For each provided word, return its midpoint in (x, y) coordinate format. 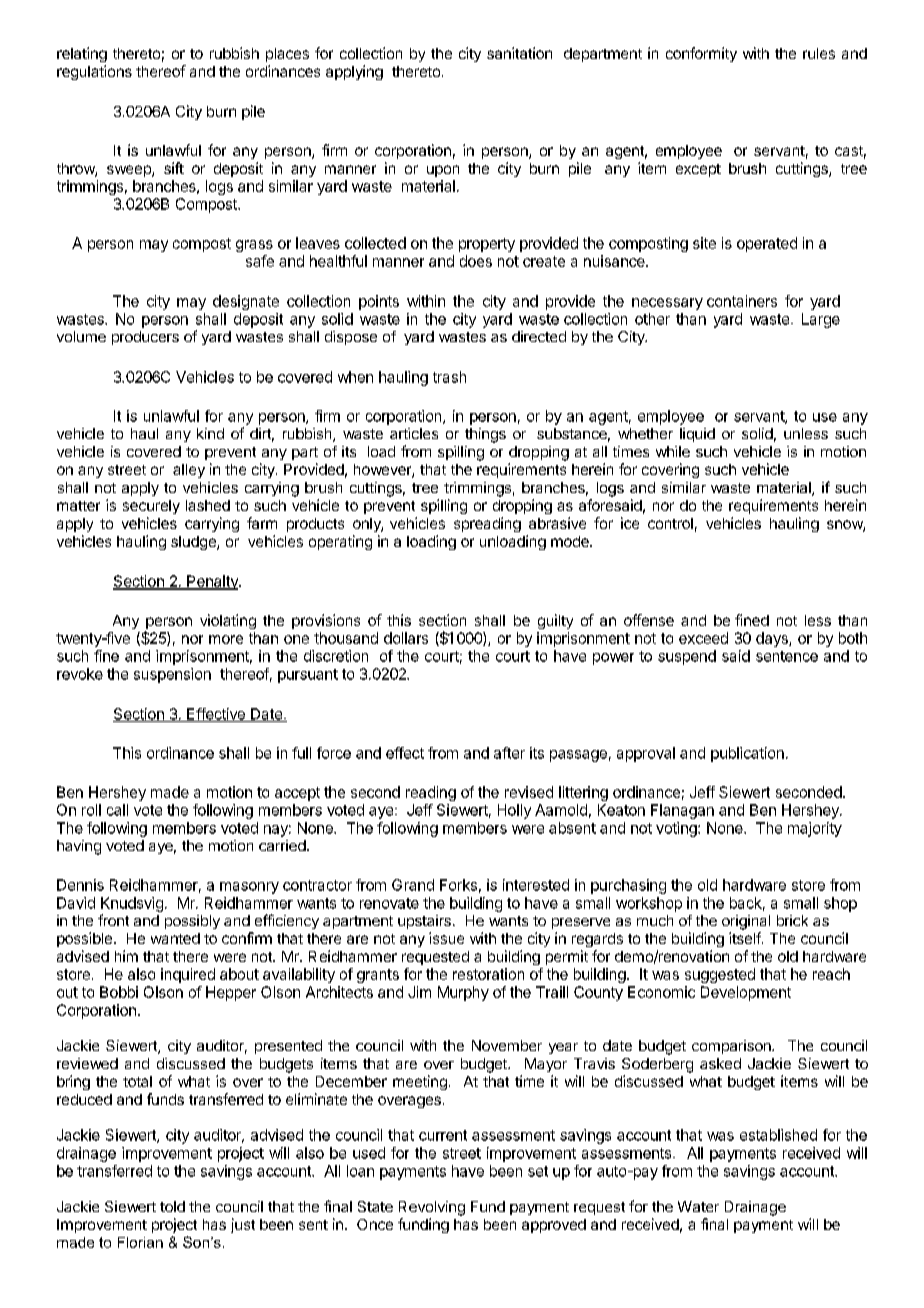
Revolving (432, 1208)
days (773, 639)
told (172, 1206)
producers (145, 338)
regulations (94, 72)
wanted (175, 938)
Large (821, 320)
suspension (172, 675)
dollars (406, 638)
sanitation (519, 53)
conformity (701, 54)
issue (446, 938)
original (746, 922)
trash (449, 377)
